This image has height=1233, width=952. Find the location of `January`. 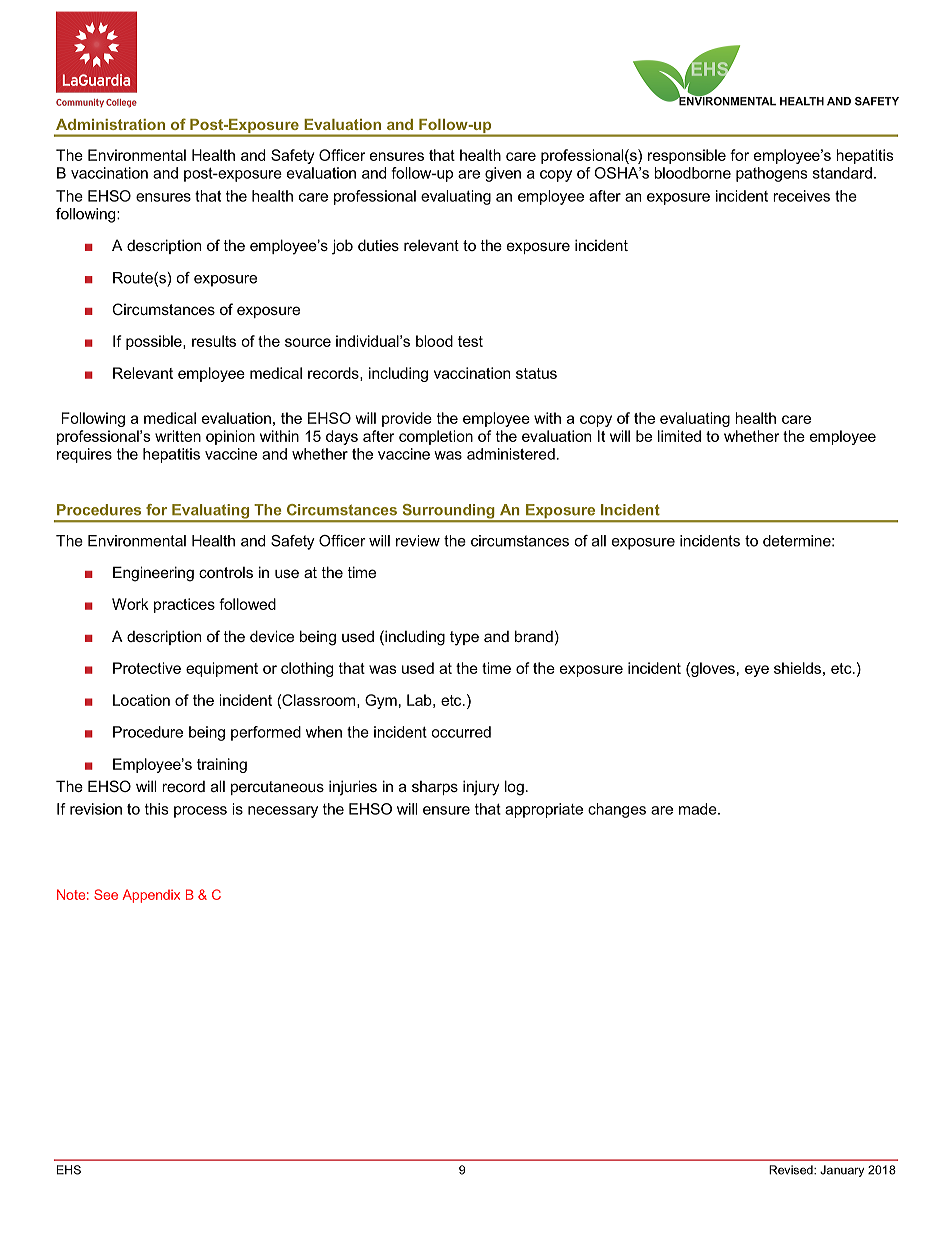

January is located at coordinates (842, 1171).
